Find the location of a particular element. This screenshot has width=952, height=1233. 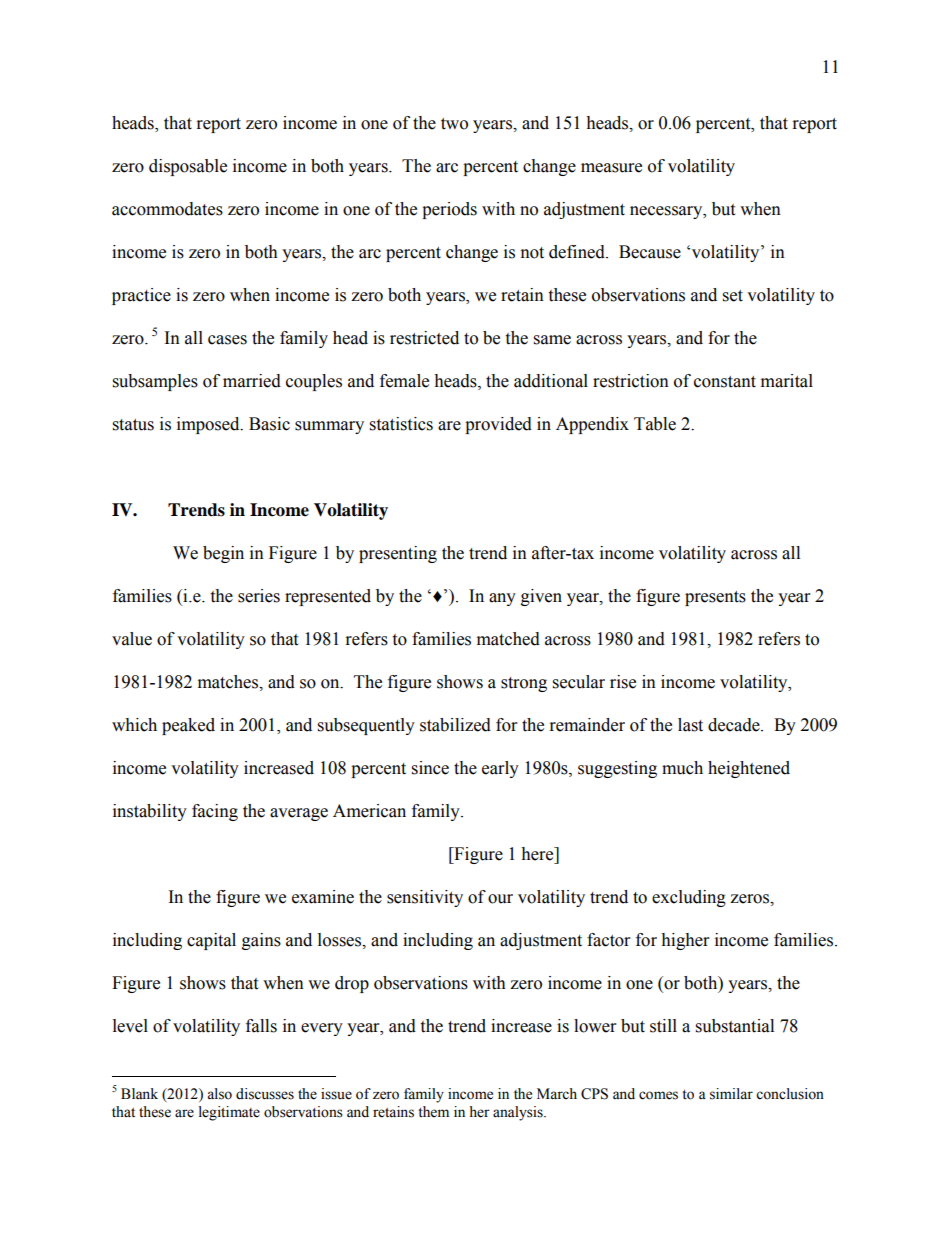

presents is located at coordinates (715, 598).
